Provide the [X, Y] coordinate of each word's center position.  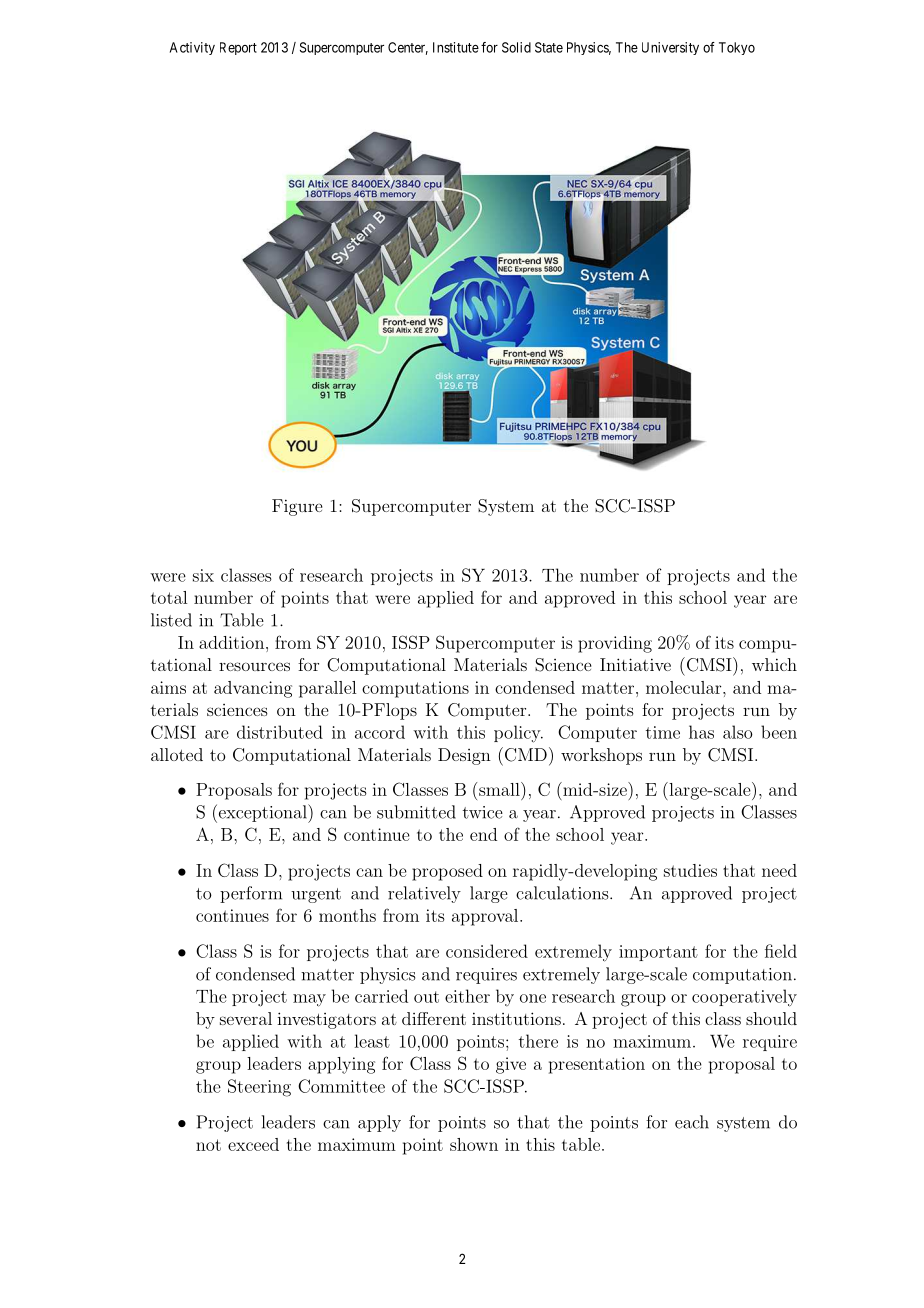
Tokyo [737, 48]
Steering [259, 1088]
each [692, 1122]
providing [615, 644]
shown [474, 1144]
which [774, 664]
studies [690, 870]
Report [238, 48]
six [203, 575]
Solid [516, 47]
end [483, 834]
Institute [456, 47]
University [670, 48]
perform [251, 894]
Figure [297, 507]
